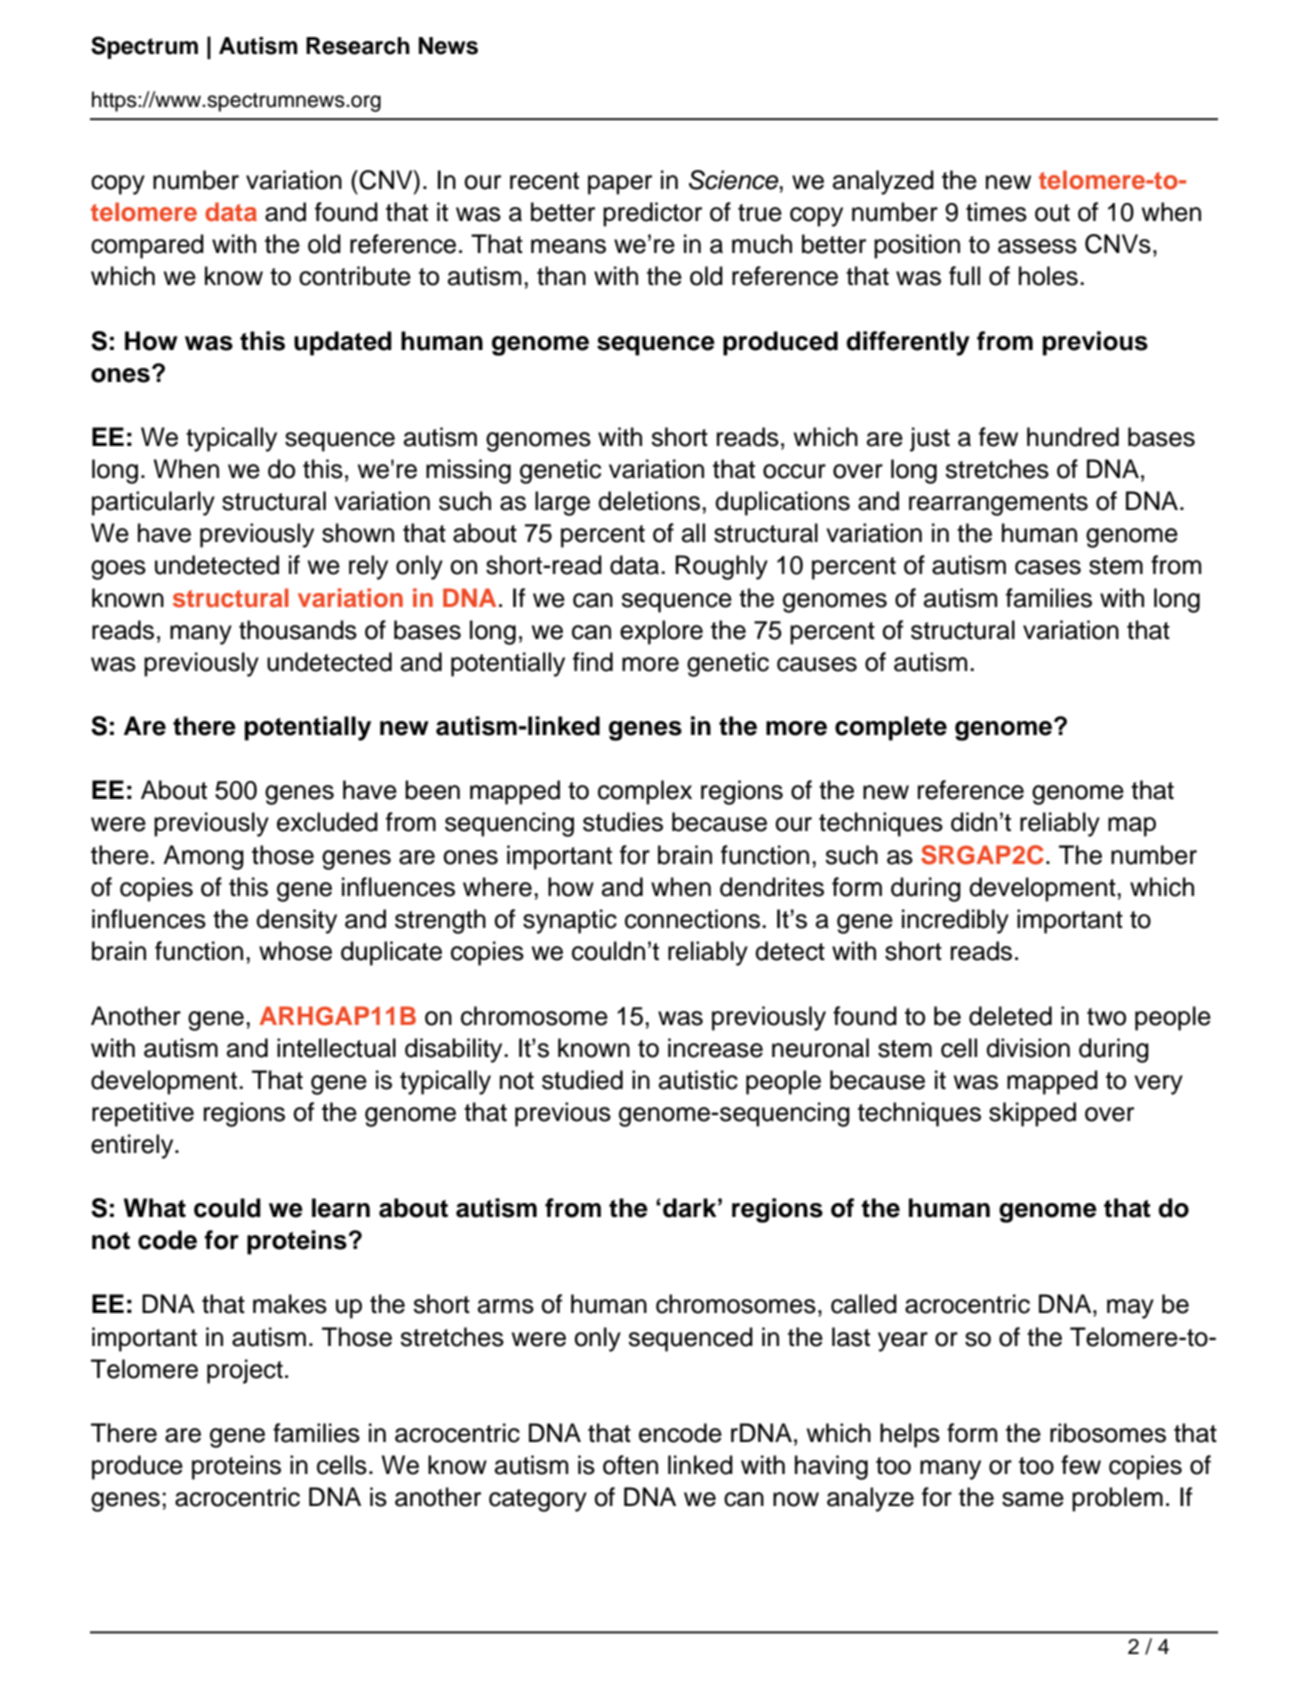 The width and height of the screenshot is (1308, 1693). Describe the element at coordinates (645, 792) in the screenshot. I see `complex` at that location.
